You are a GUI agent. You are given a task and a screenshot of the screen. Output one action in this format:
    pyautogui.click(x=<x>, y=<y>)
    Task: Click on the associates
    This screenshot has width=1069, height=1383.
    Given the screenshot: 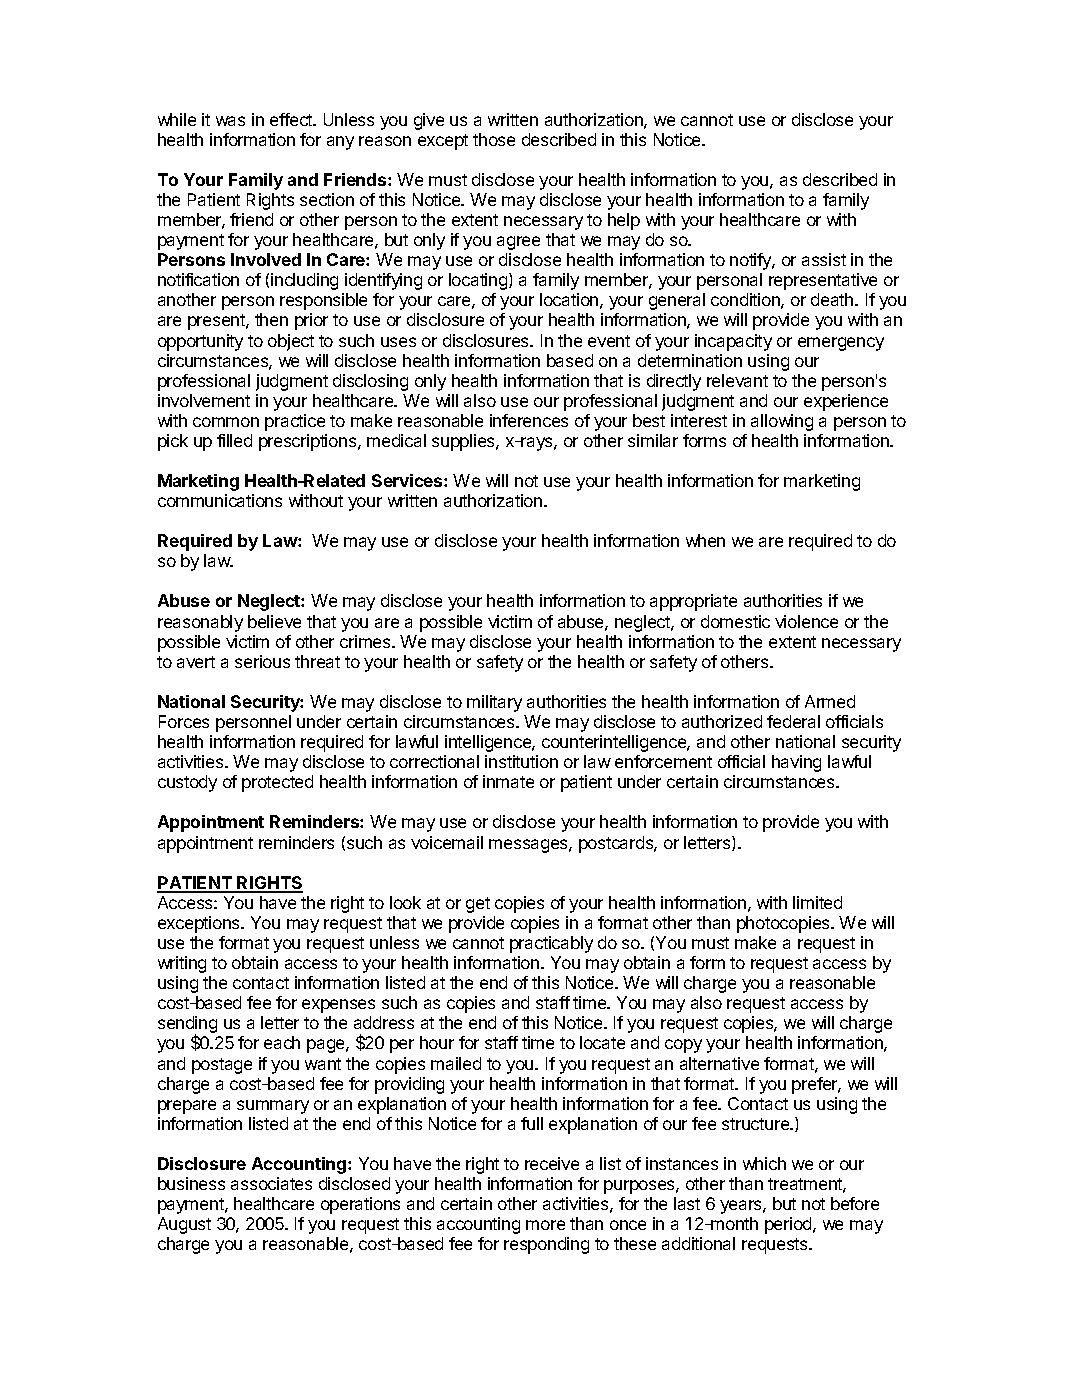 What is the action you would take?
    pyautogui.click(x=271, y=1183)
